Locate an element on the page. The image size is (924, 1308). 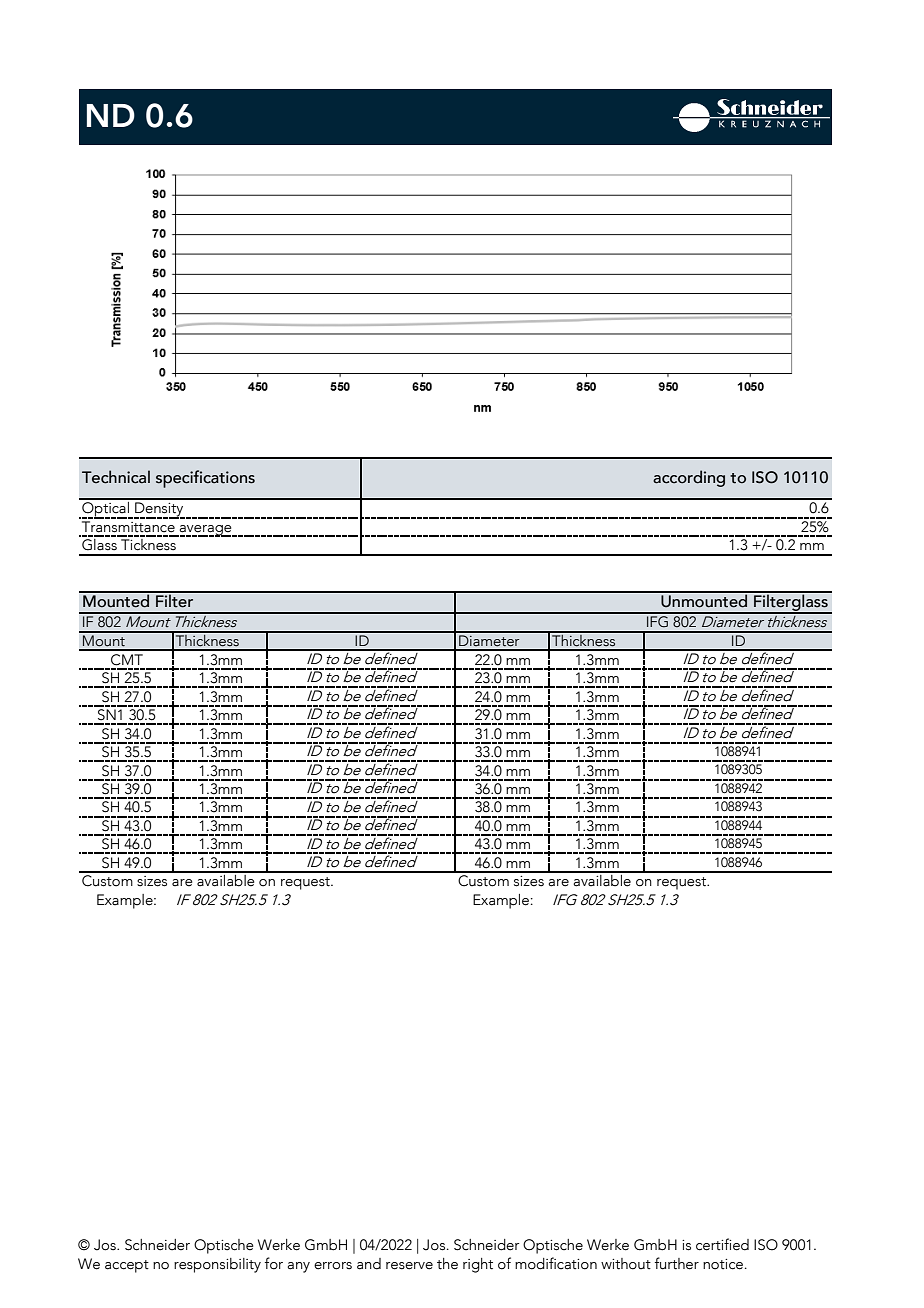
Optical is located at coordinates (106, 509).
